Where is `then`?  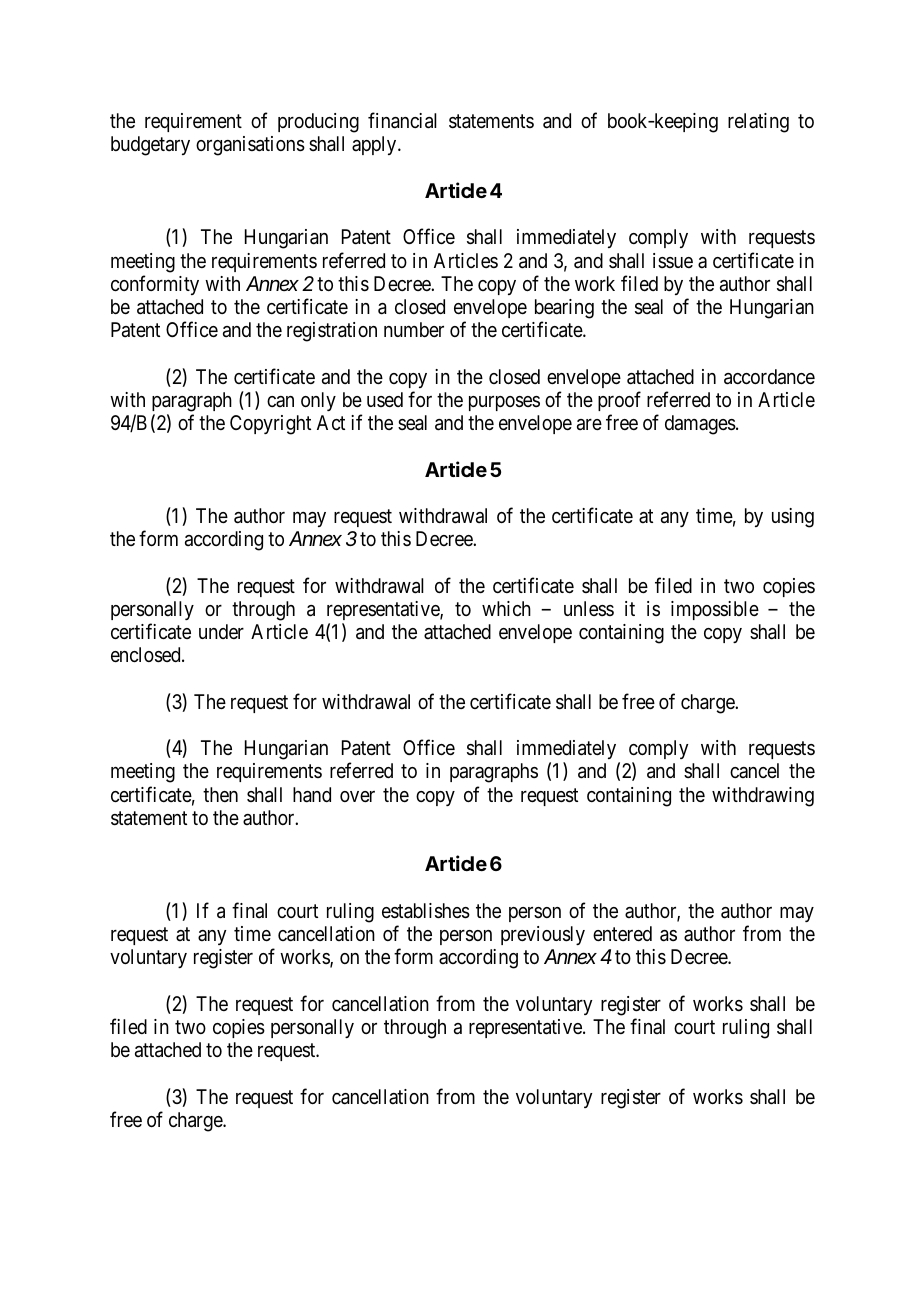 then is located at coordinates (220, 794).
